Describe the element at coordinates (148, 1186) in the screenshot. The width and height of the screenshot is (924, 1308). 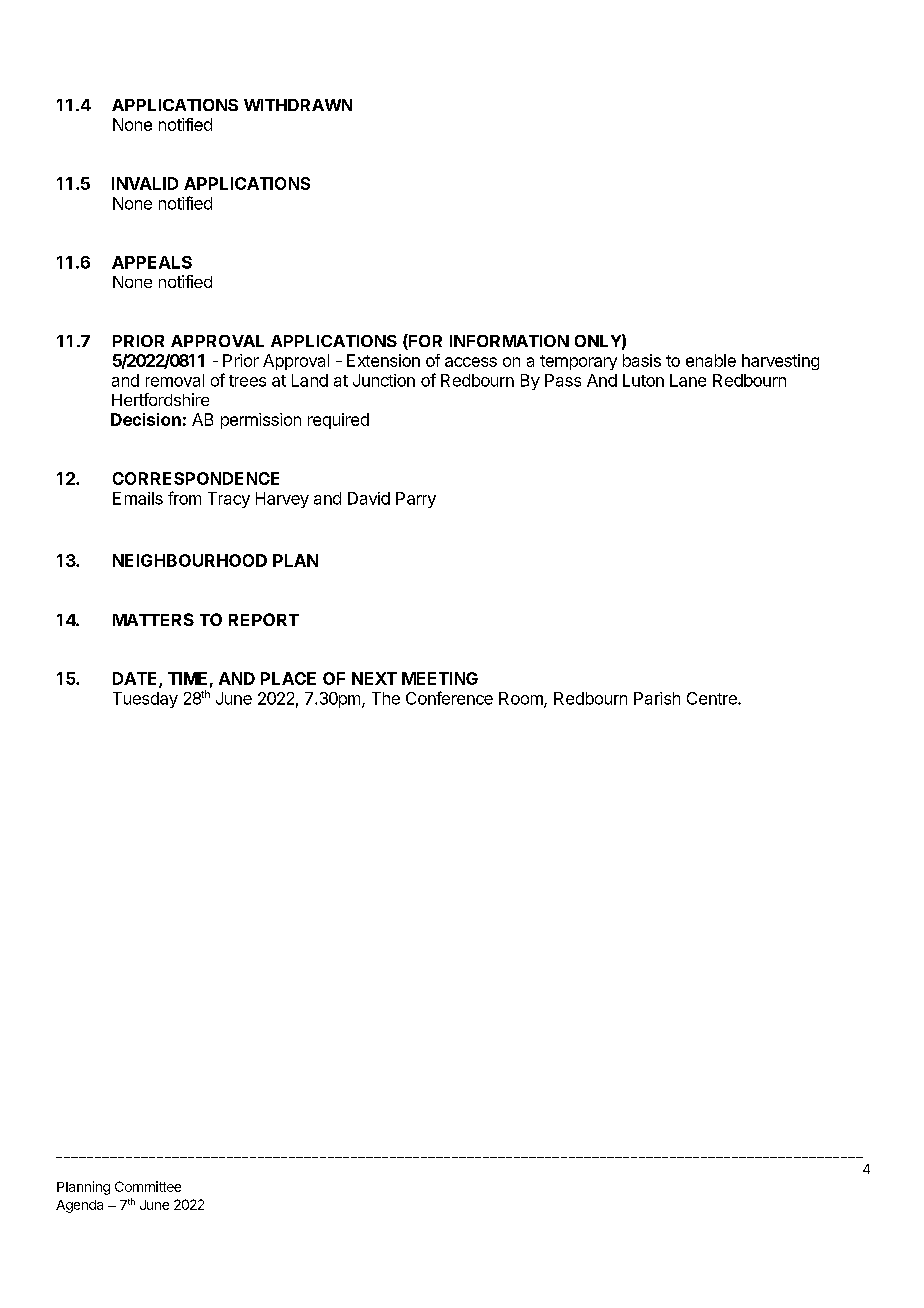
I see `Committee` at that location.
